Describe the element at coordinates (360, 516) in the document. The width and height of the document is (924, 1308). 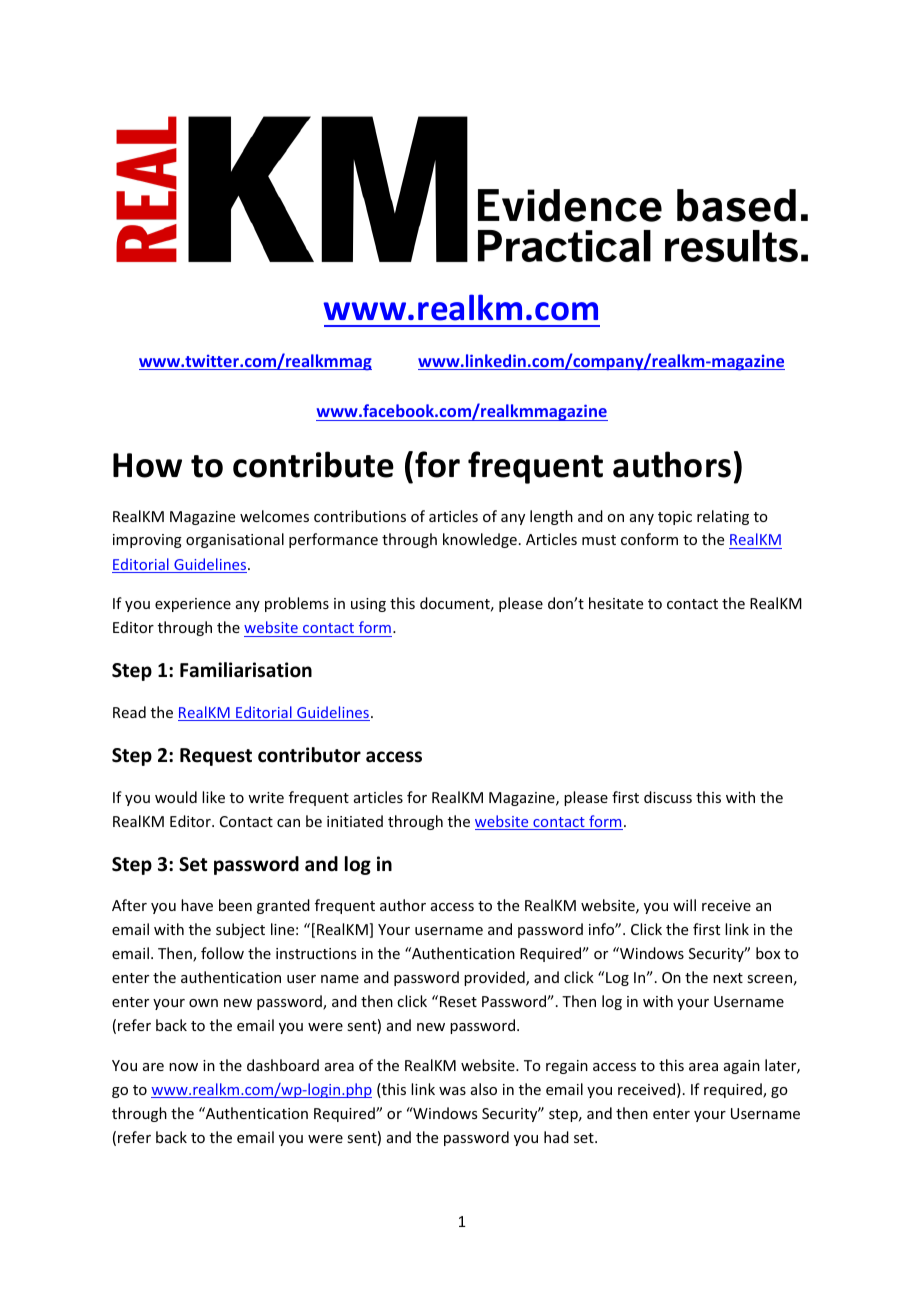
I see `contributions` at that location.
